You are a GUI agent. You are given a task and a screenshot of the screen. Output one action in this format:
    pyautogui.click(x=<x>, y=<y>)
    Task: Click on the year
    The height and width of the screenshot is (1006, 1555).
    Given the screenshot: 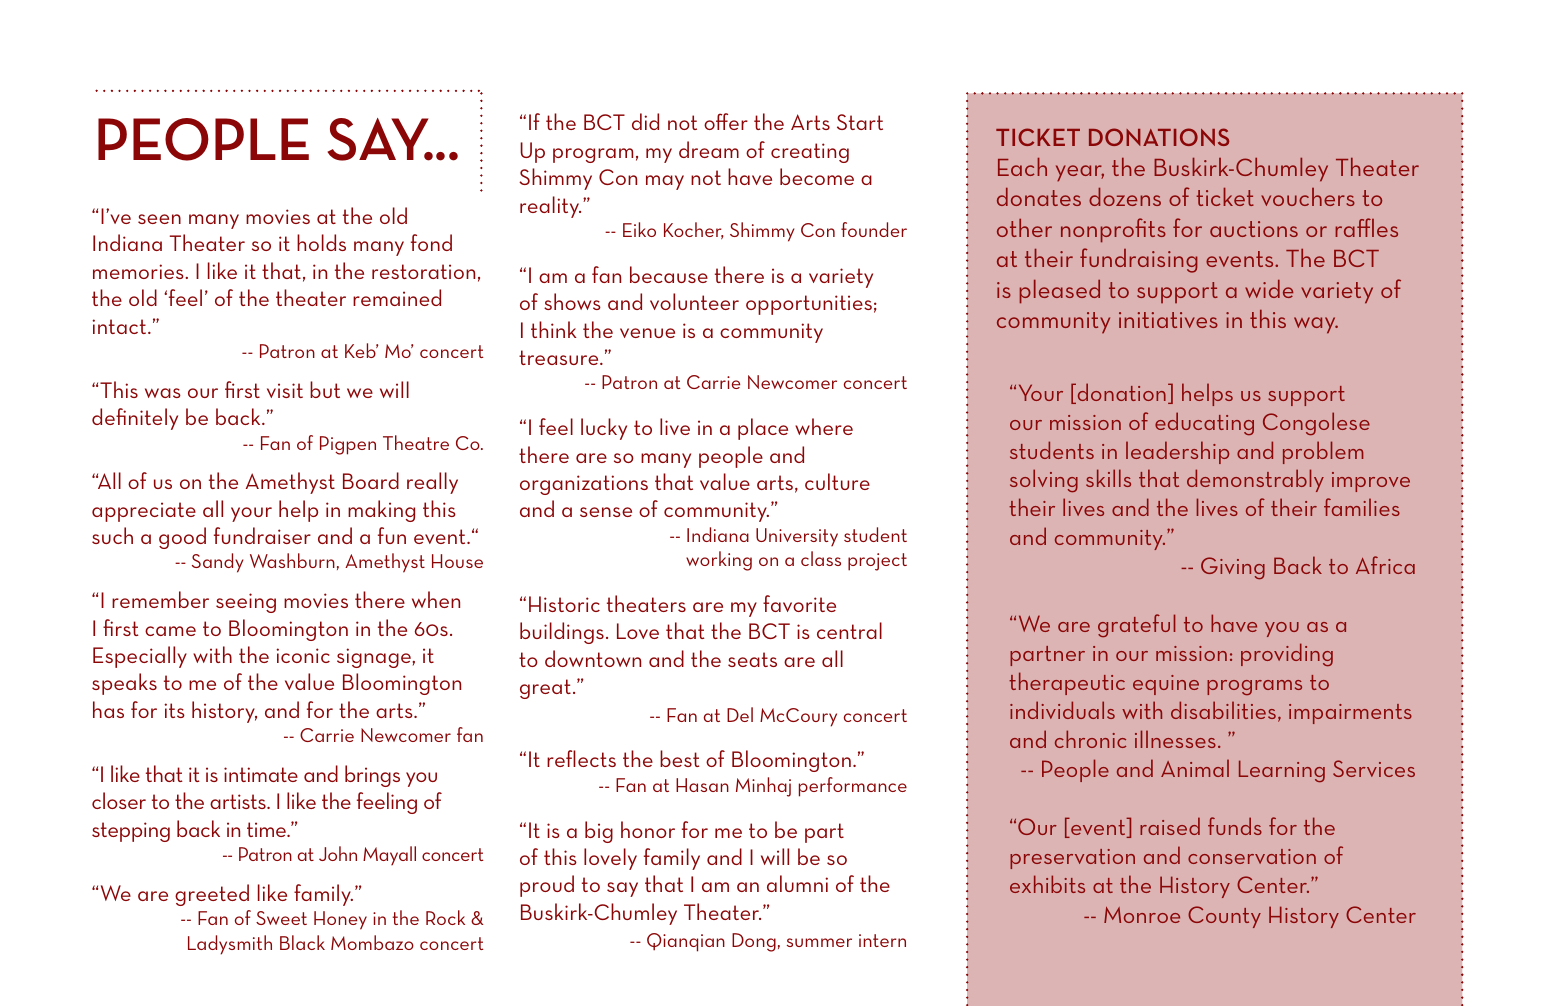 What is the action you would take?
    pyautogui.click(x=1080, y=173)
